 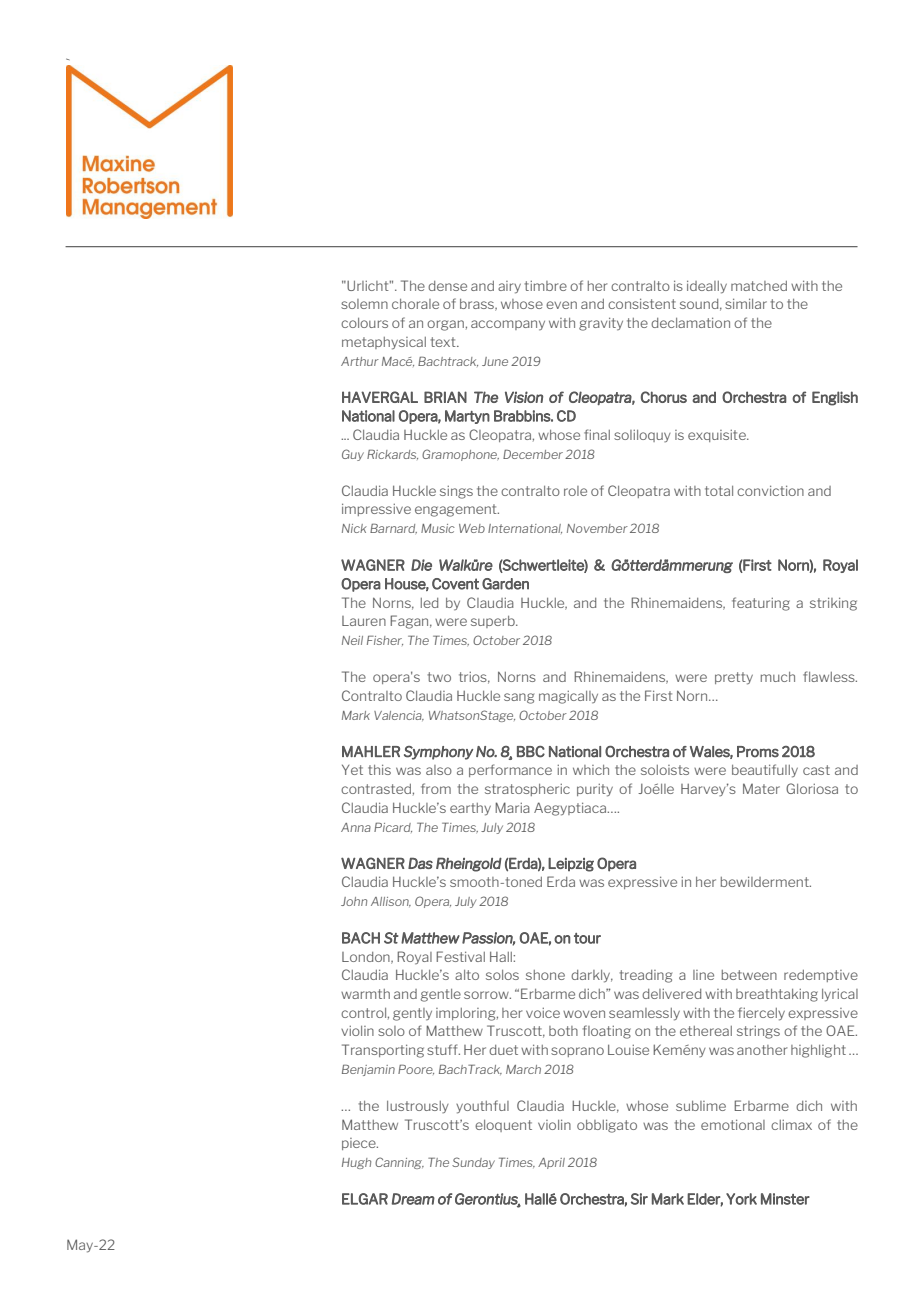 What do you see at coordinates (766, 881) in the document?
I see `bewilderment` at bounding box center [766, 881].
